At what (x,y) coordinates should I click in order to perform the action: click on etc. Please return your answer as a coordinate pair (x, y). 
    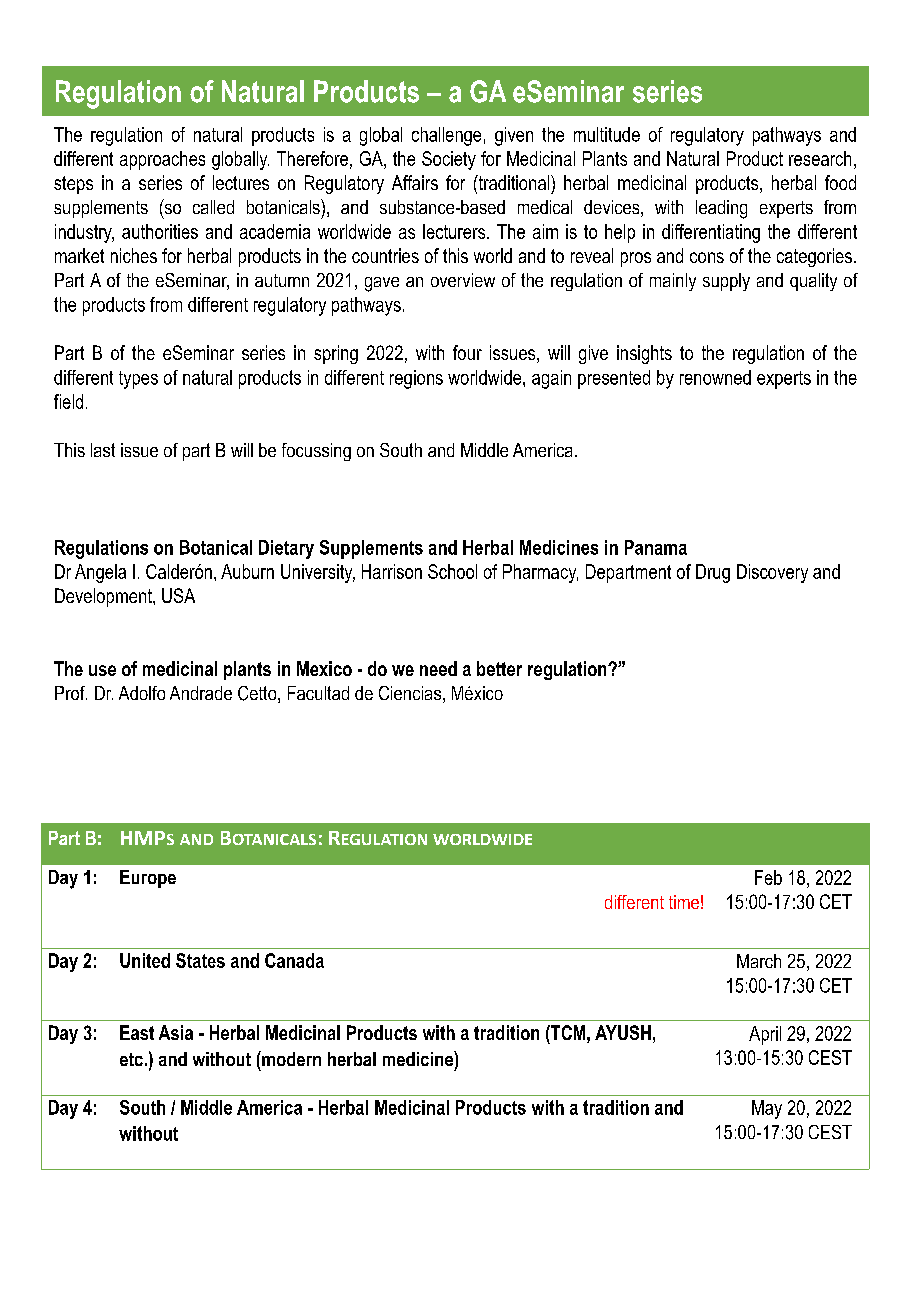
    Looking at the image, I should click on (131, 1059).
